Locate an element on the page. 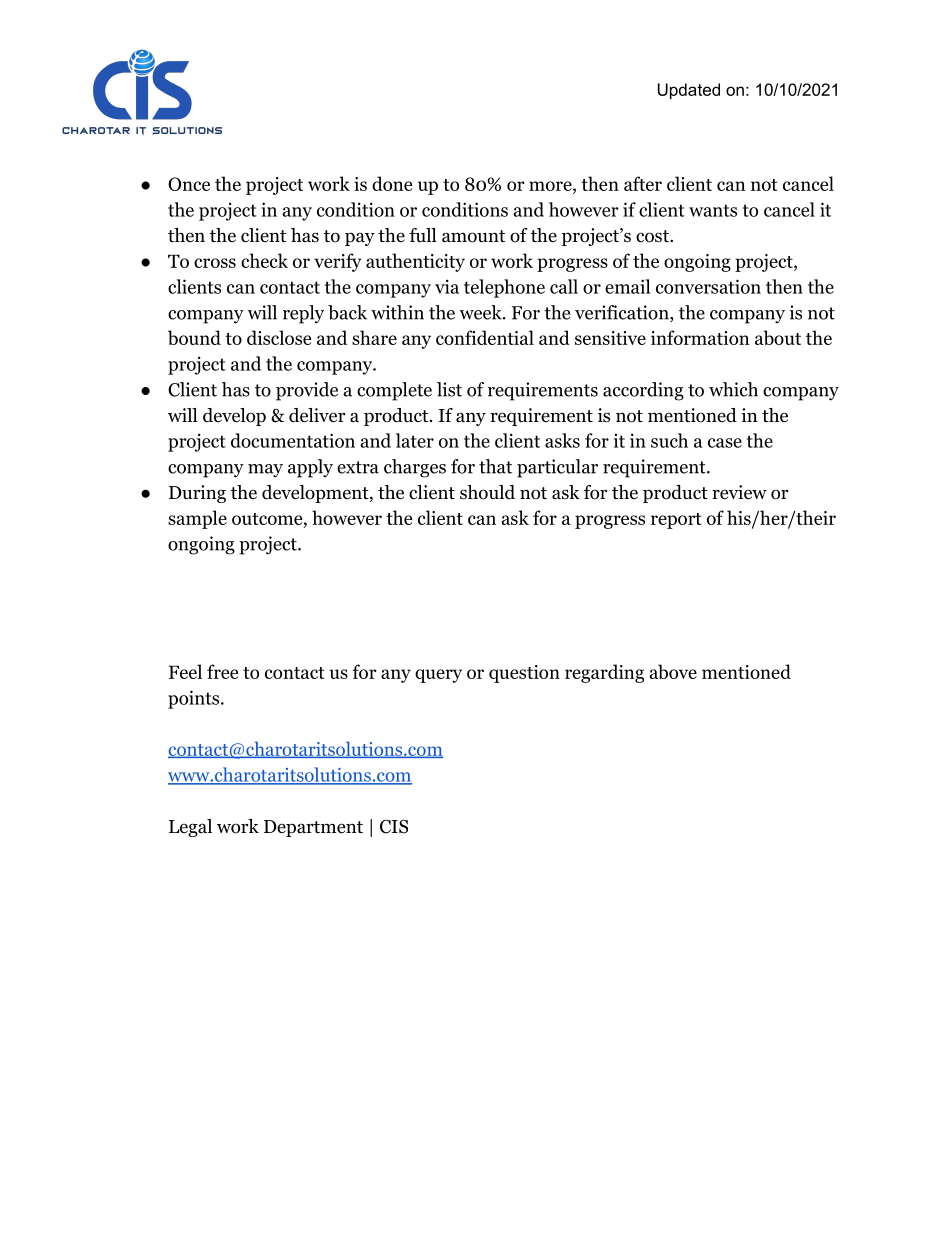  which is located at coordinates (733, 389).
